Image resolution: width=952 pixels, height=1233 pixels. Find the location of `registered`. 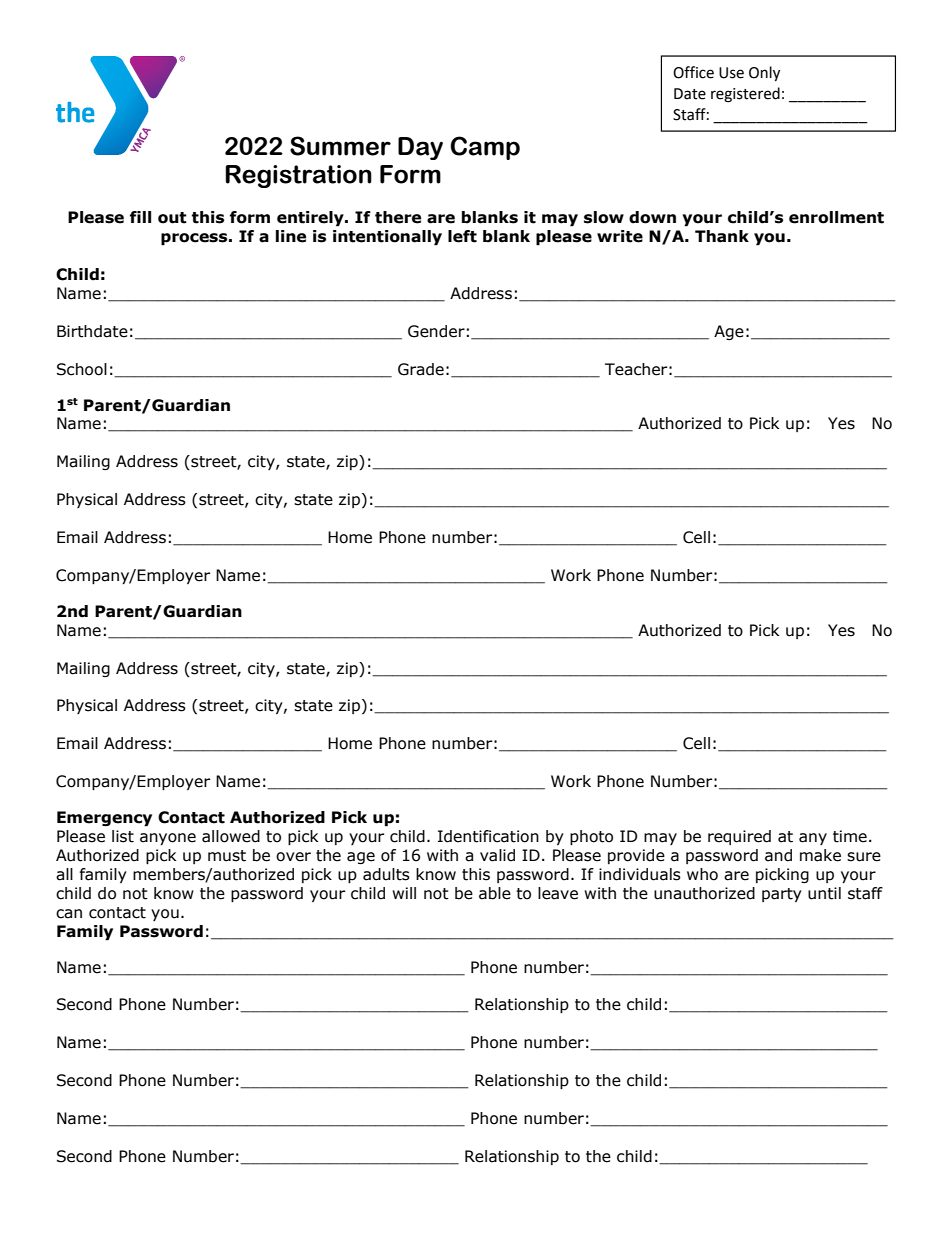

registered is located at coordinates (745, 95).
